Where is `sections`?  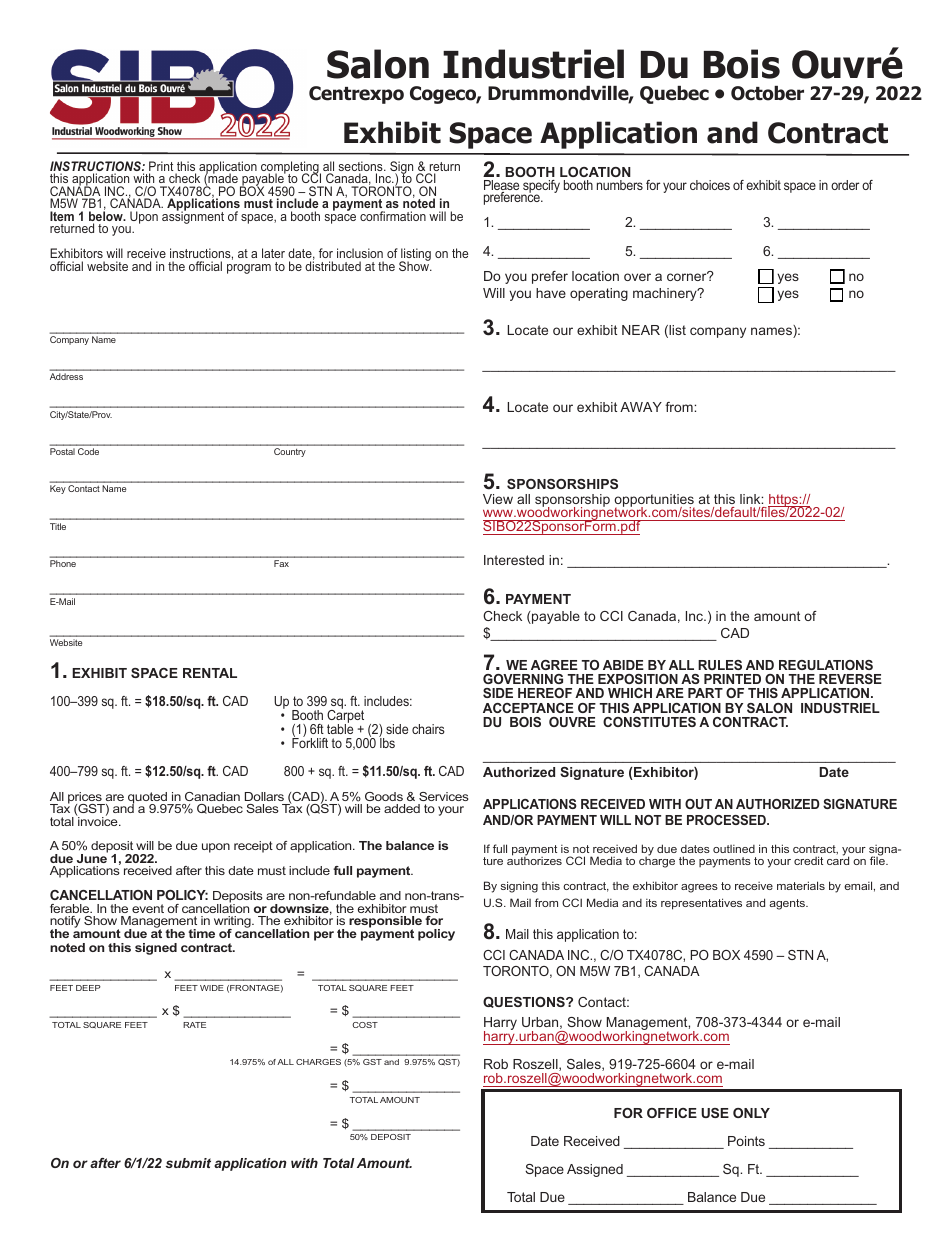
sections is located at coordinates (362, 167).
